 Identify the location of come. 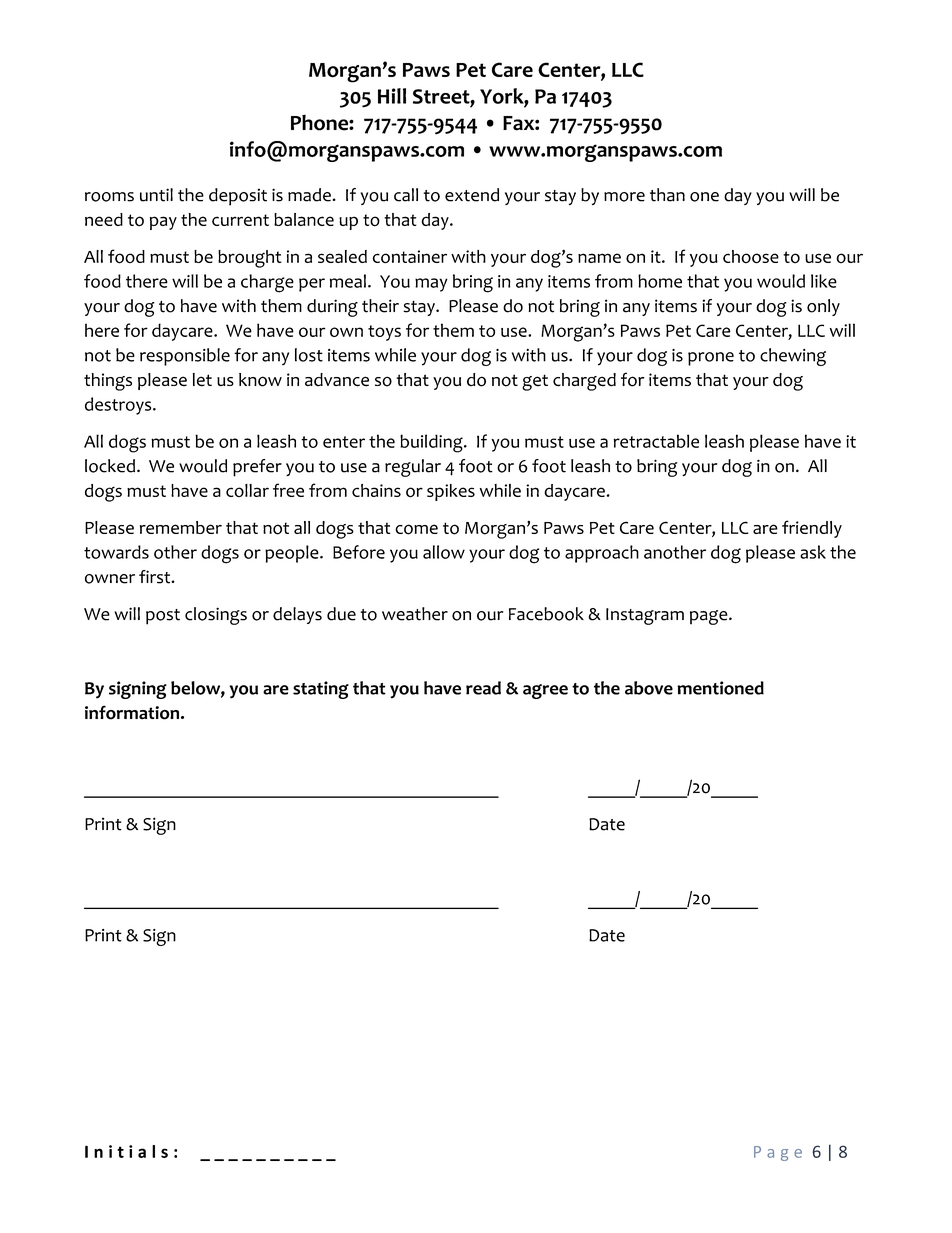
(416, 529).
